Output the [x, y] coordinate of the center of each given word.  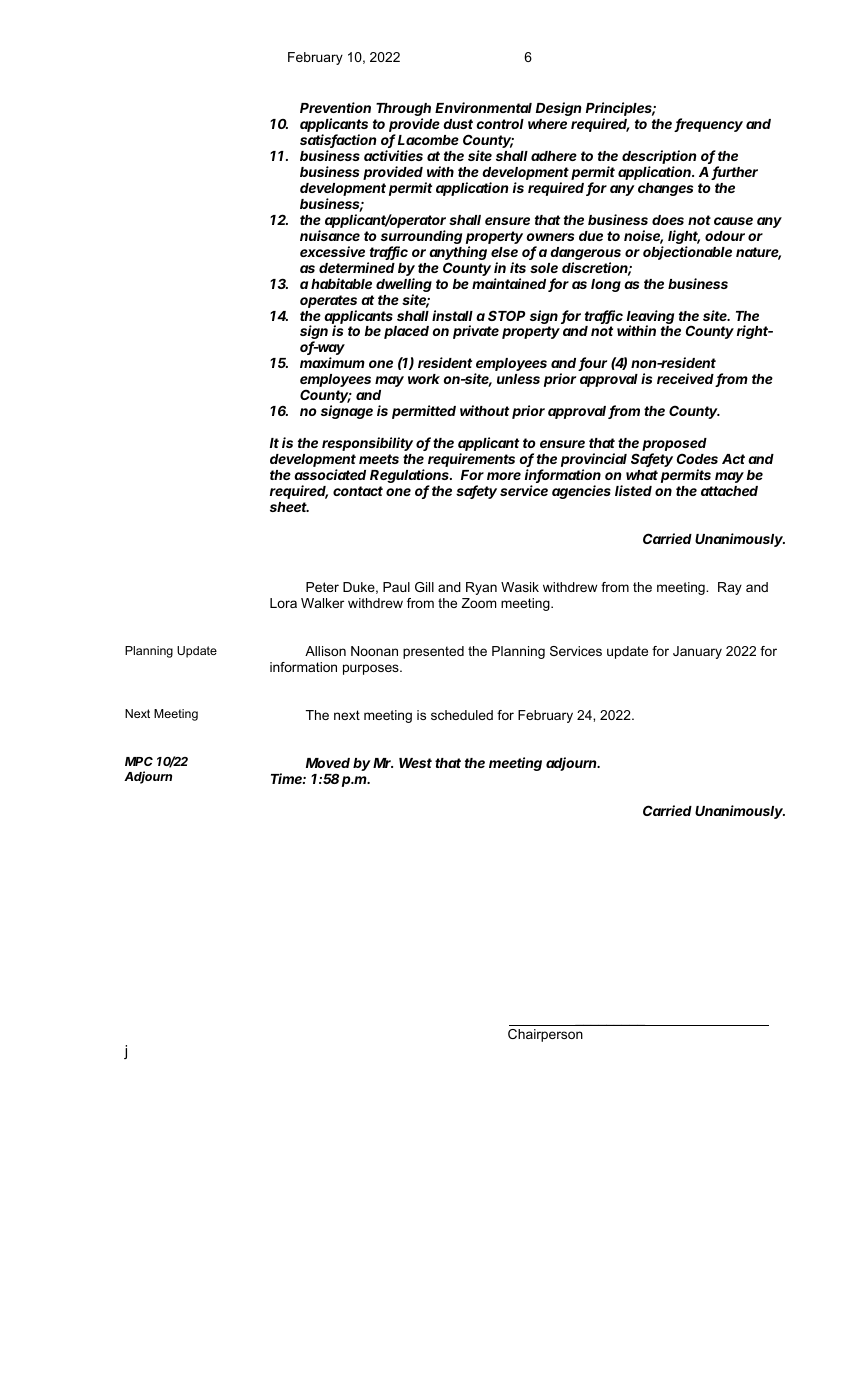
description [659, 158]
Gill [424, 587]
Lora [283, 603]
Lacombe [428, 140]
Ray [730, 588]
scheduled [462, 715]
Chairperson [545, 1035]
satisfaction [338, 141]
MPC [139, 761]
